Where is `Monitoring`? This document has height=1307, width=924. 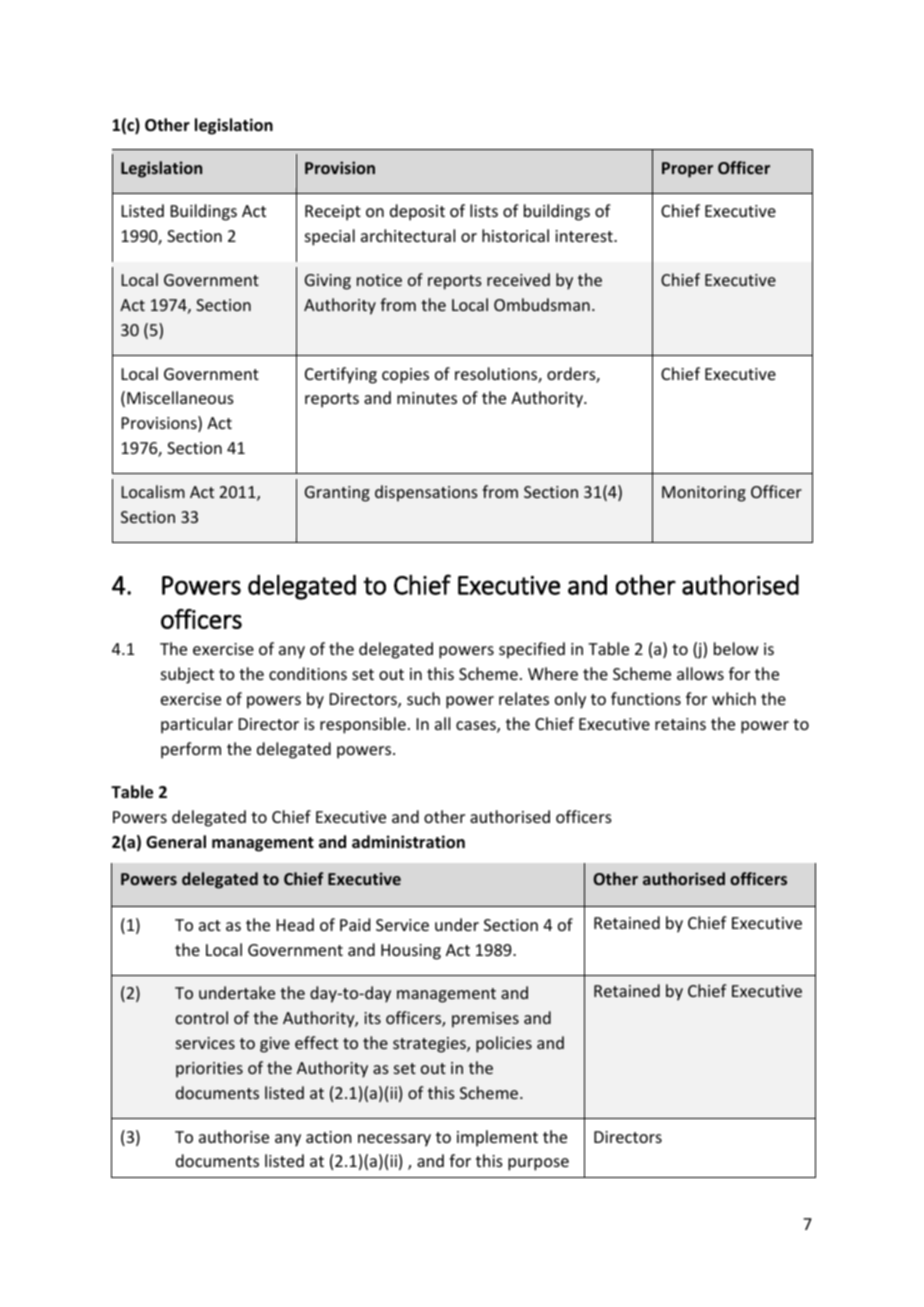 Monitoring is located at coordinates (704, 494).
